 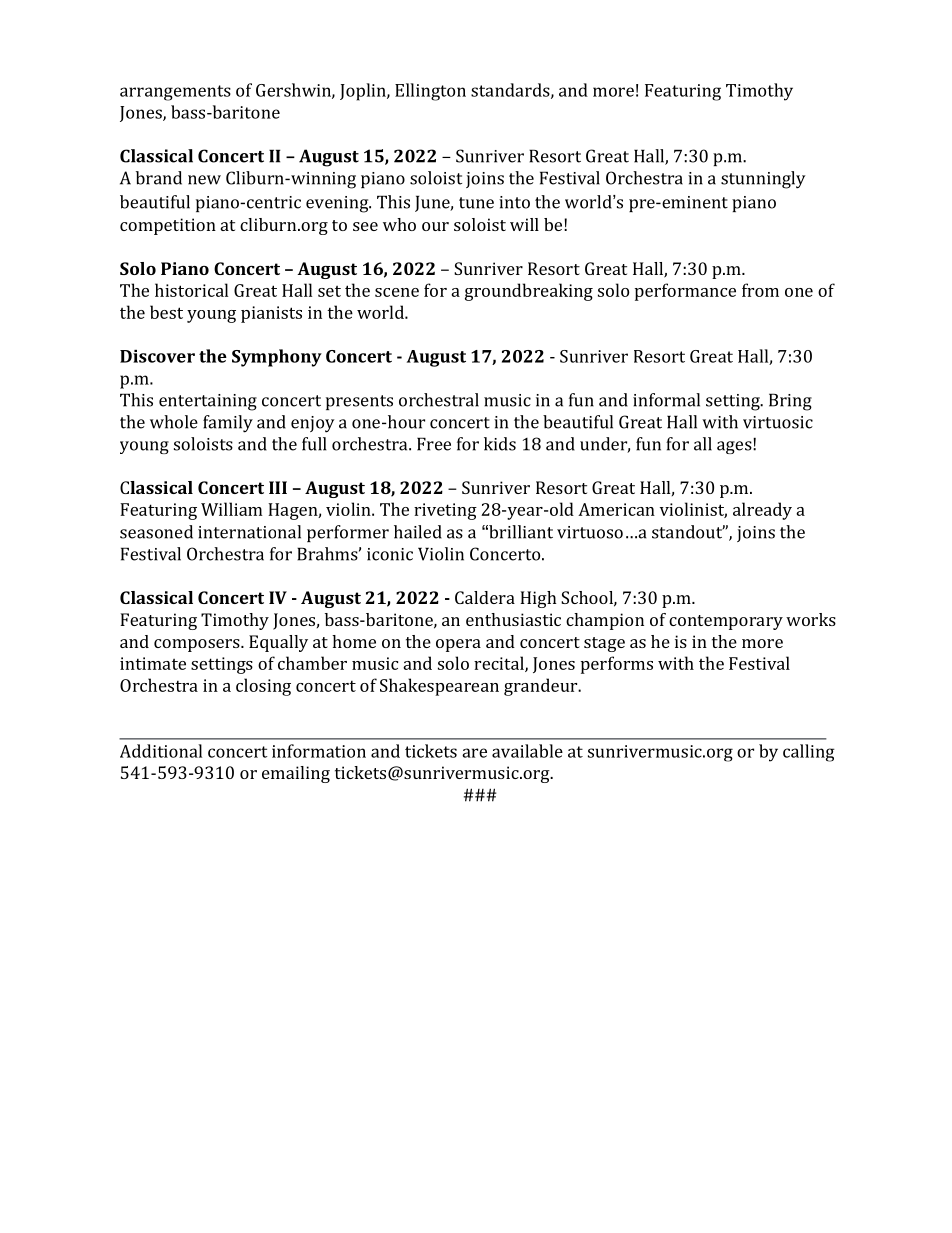 I want to click on stunningly, so click(x=763, y=180).
